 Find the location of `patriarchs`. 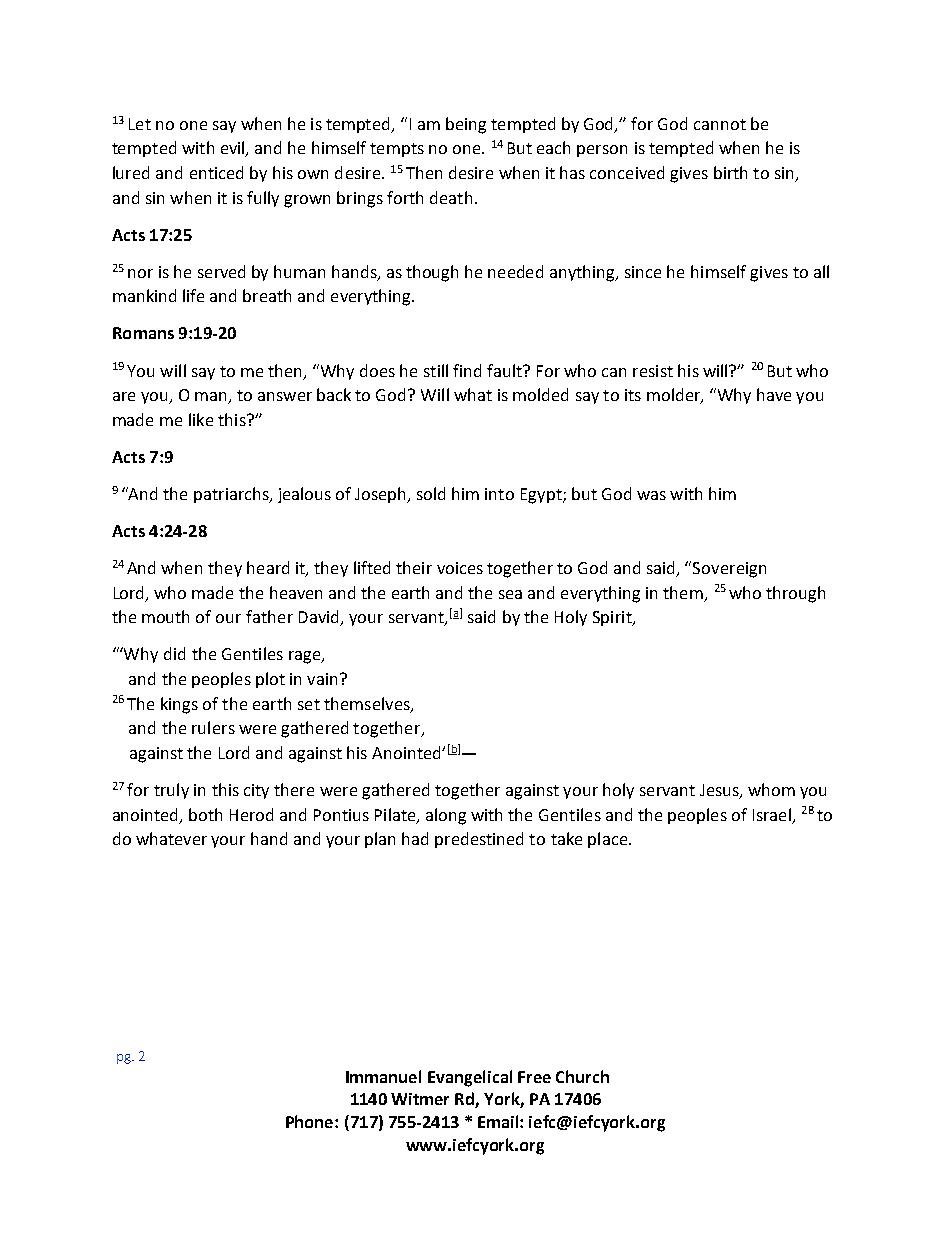

patriarchs is located at coordinates (232, 495).
